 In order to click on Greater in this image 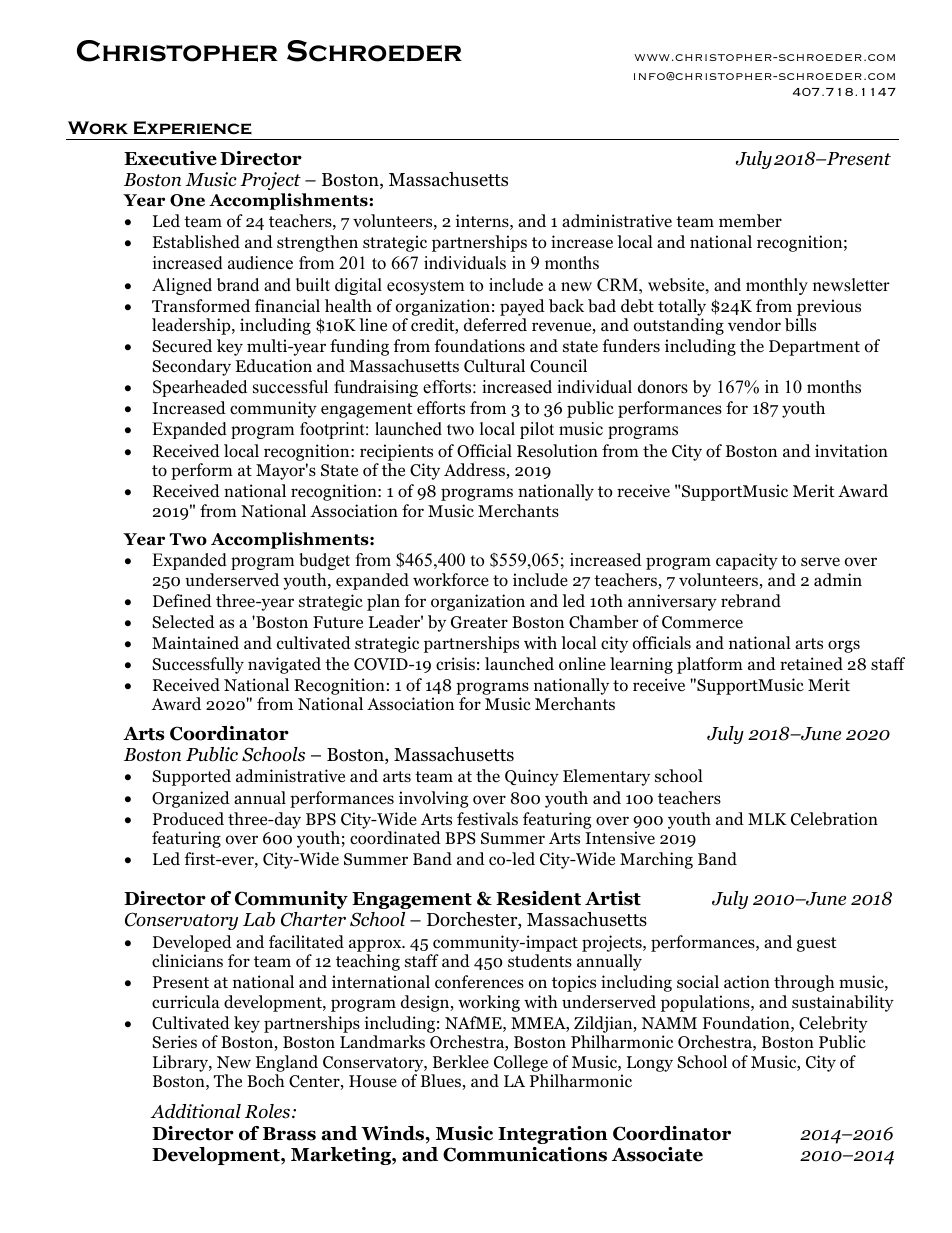, I will do `click(479, 622)`.
